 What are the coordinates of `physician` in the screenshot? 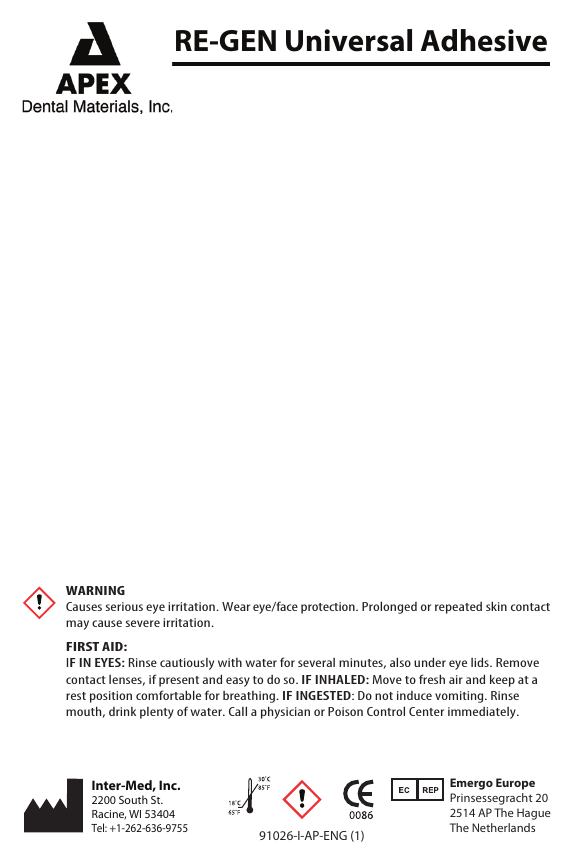 It's located at (285, 712).
